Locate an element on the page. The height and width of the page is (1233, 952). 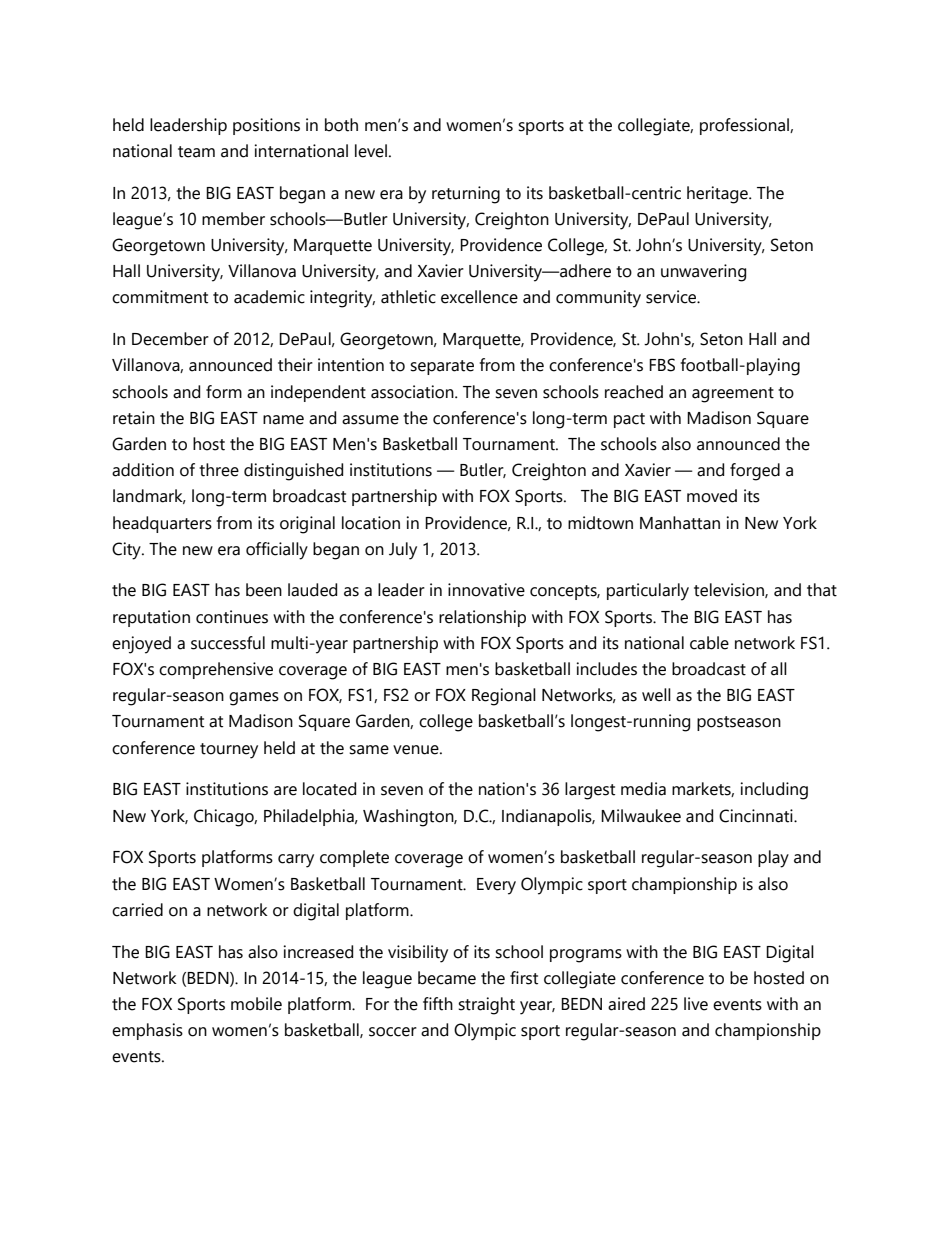
mobile is located at coordinates (256, 1004).
